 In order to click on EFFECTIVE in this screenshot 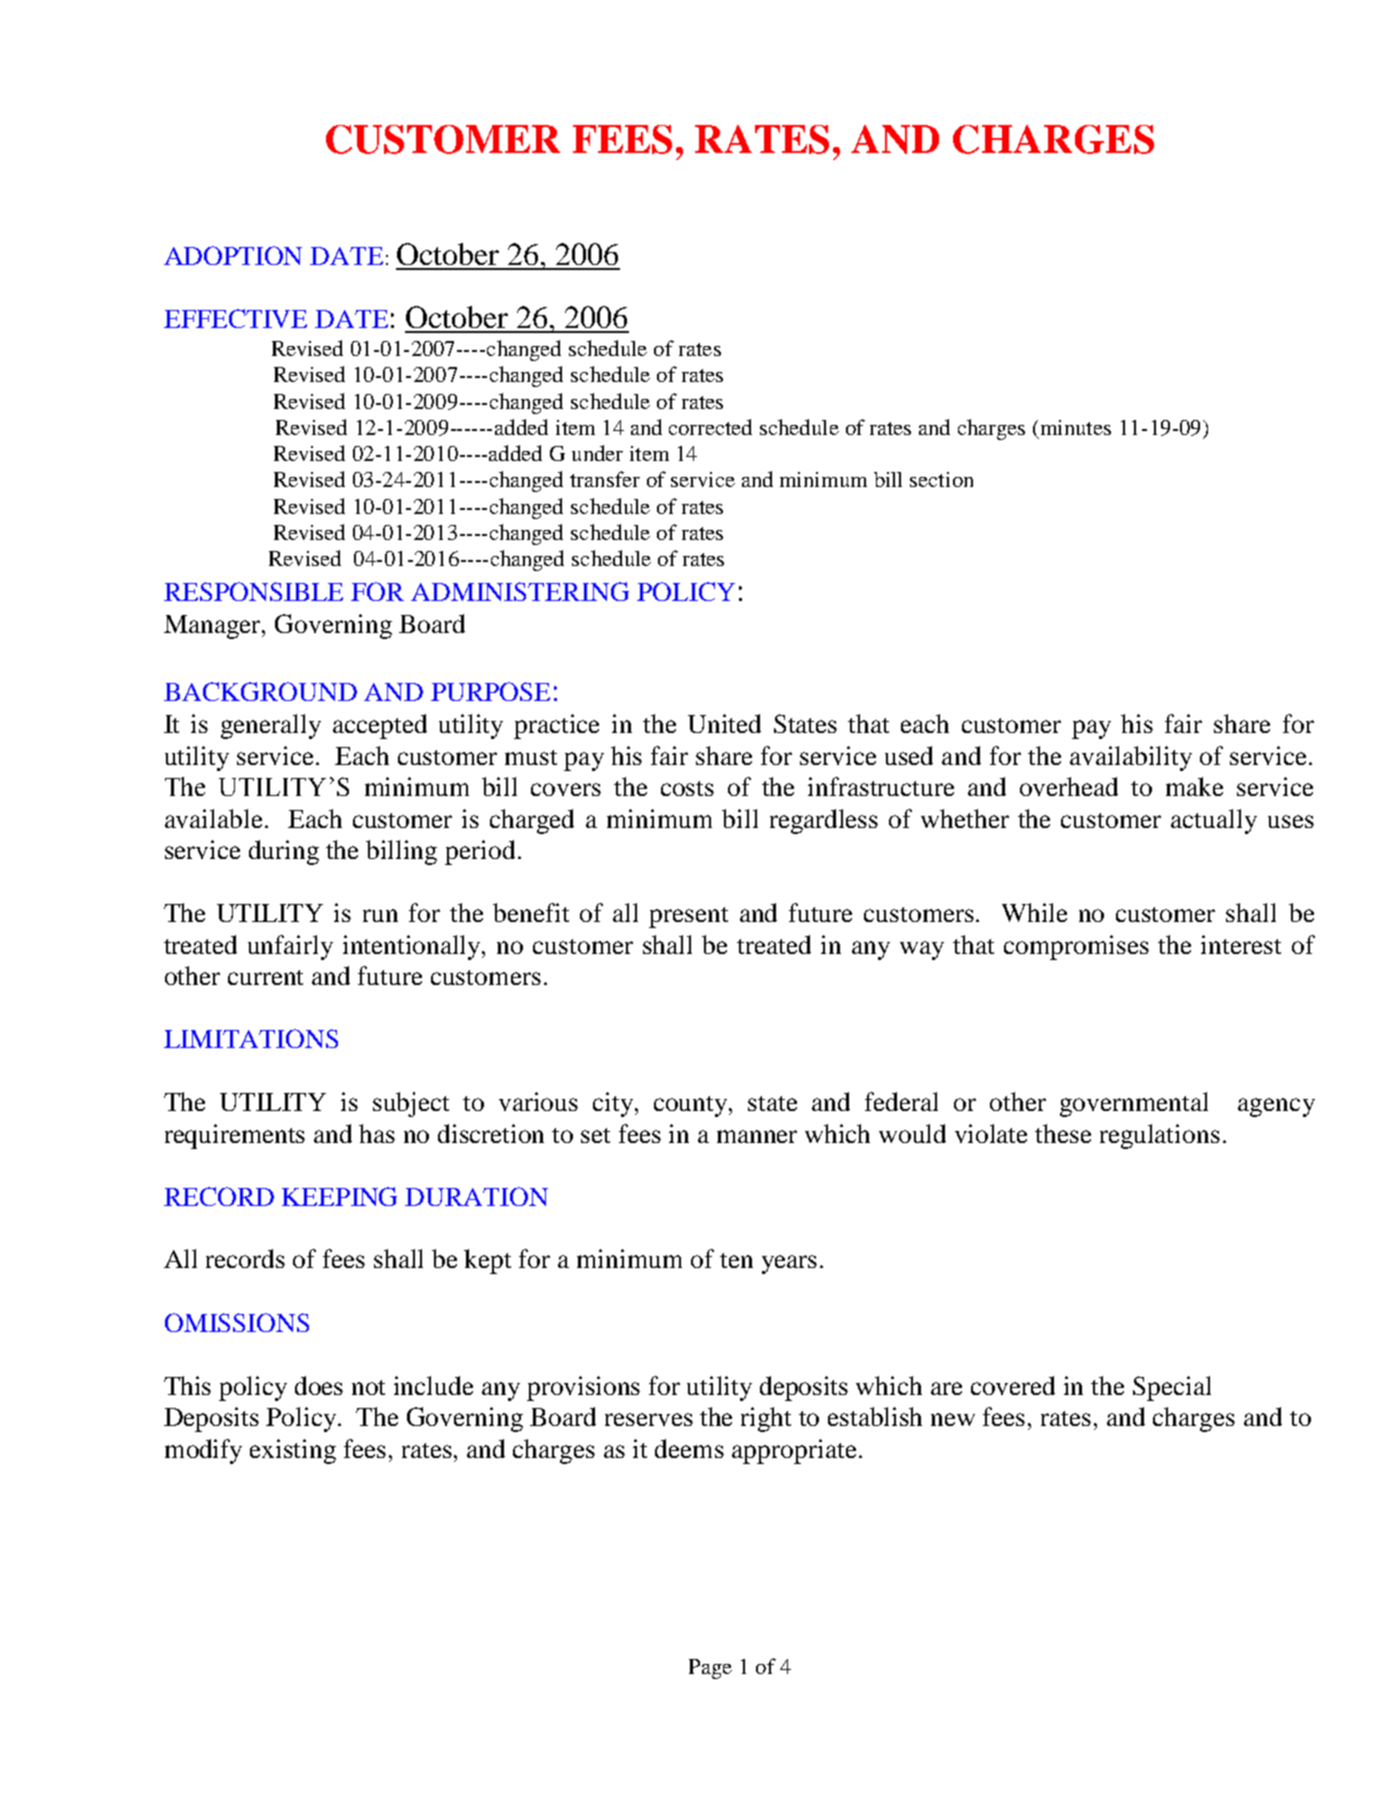, I will do `click(235, 318)`.
